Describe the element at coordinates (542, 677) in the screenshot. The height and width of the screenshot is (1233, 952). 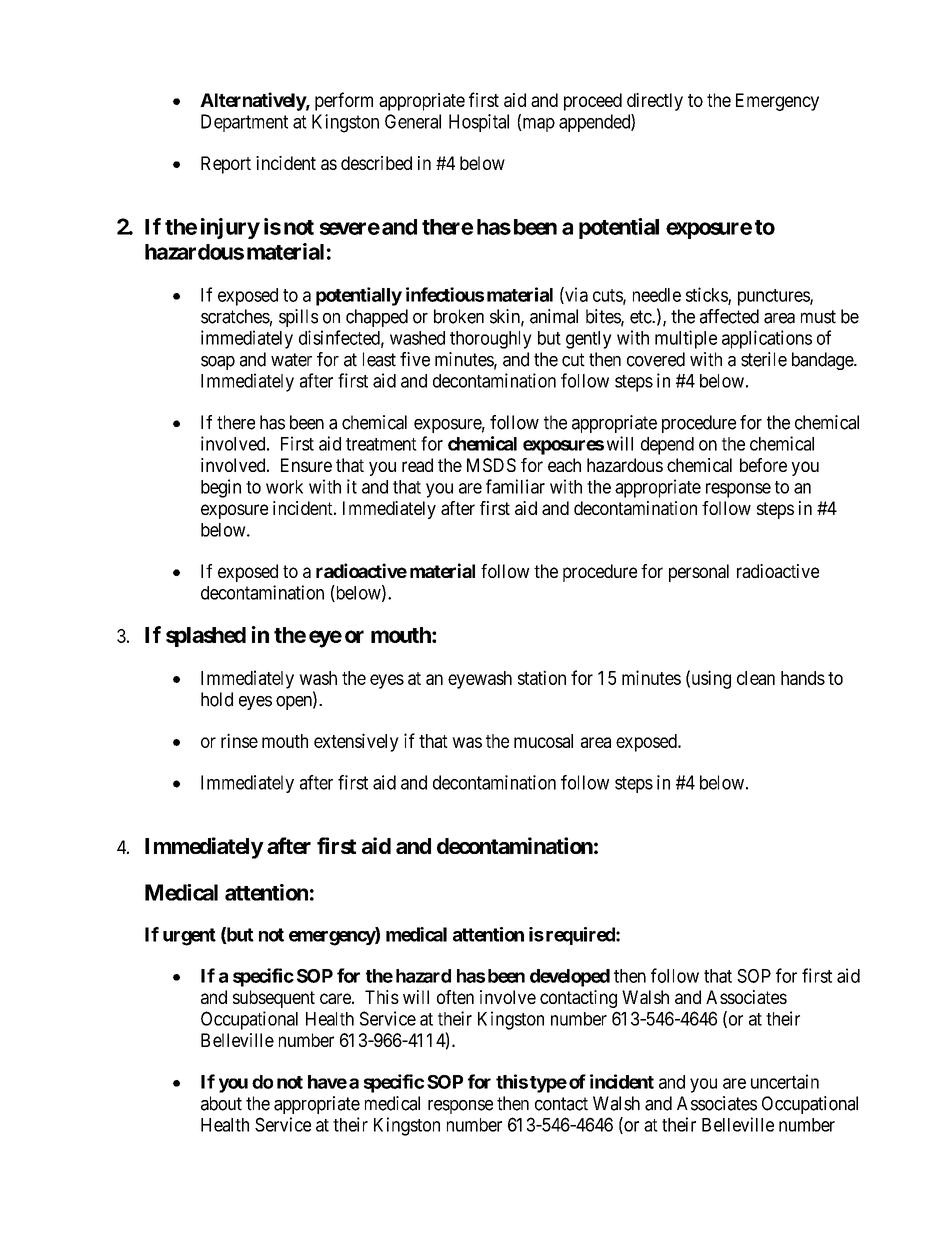
I see `station` at that location.
